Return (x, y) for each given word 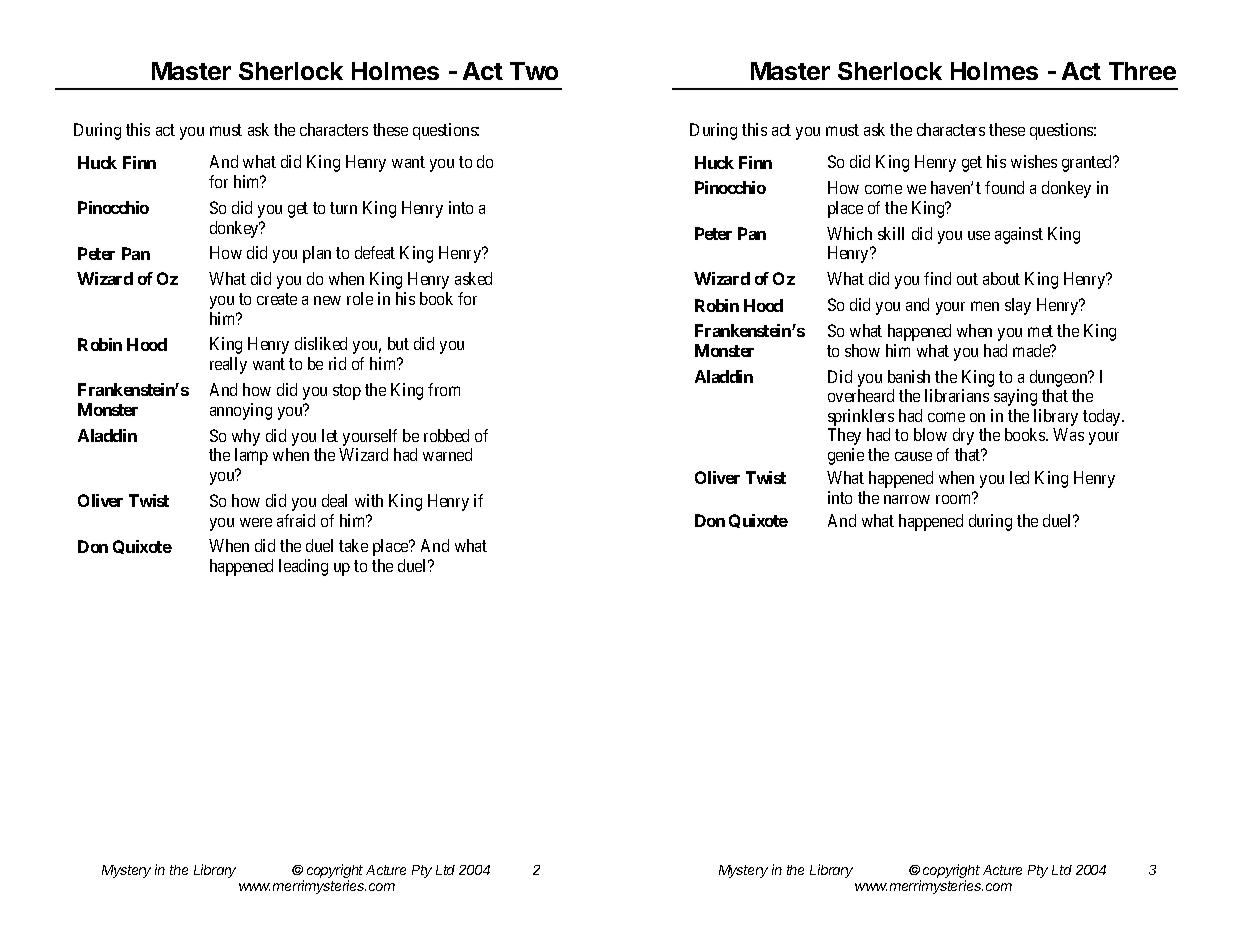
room (954, 499)
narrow (907, 499)
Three (1142, 71)
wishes (1034, 161)
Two (534, 71)
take (353, 545)
